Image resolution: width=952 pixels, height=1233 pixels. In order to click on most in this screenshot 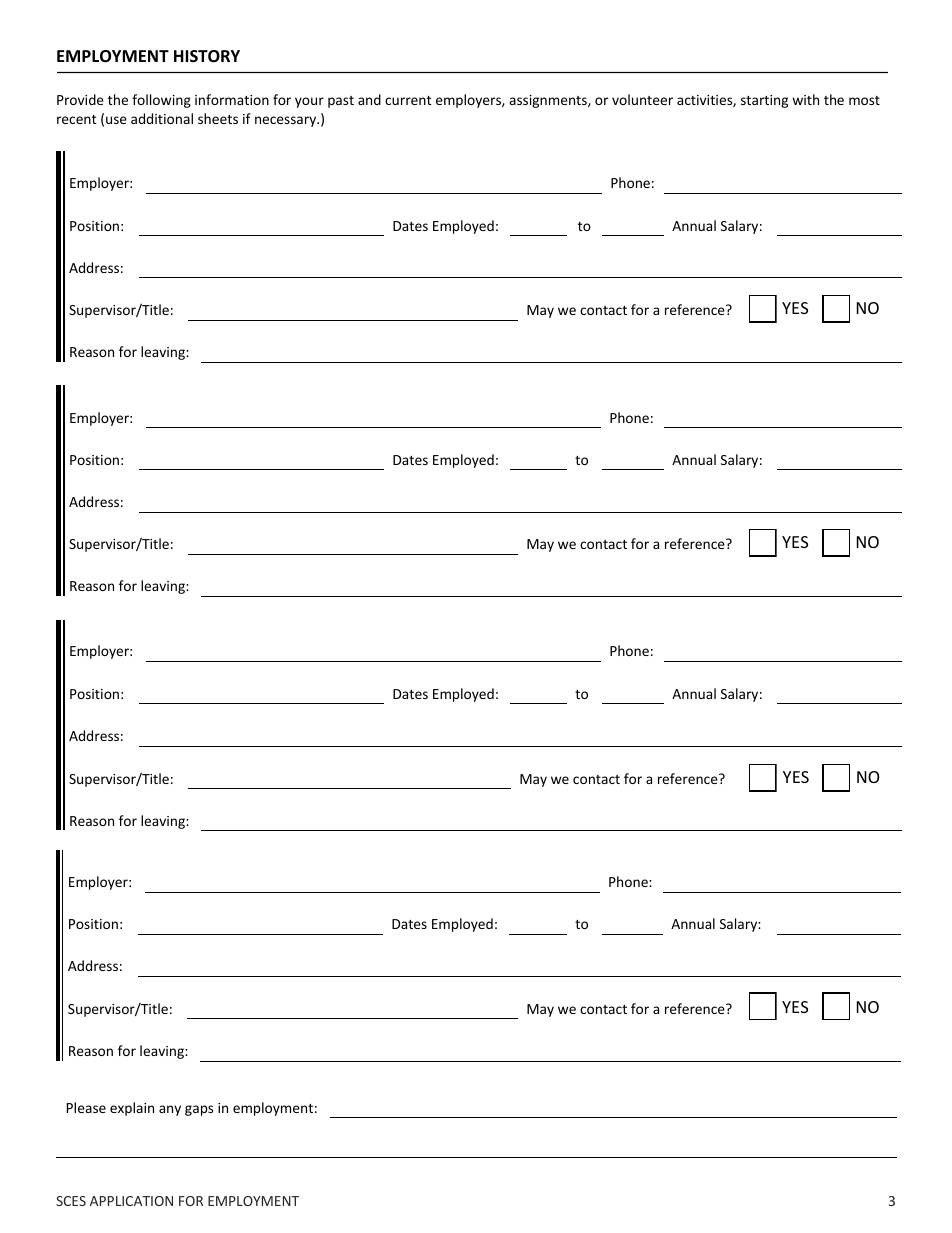, I will do `click(864, 100)`.
